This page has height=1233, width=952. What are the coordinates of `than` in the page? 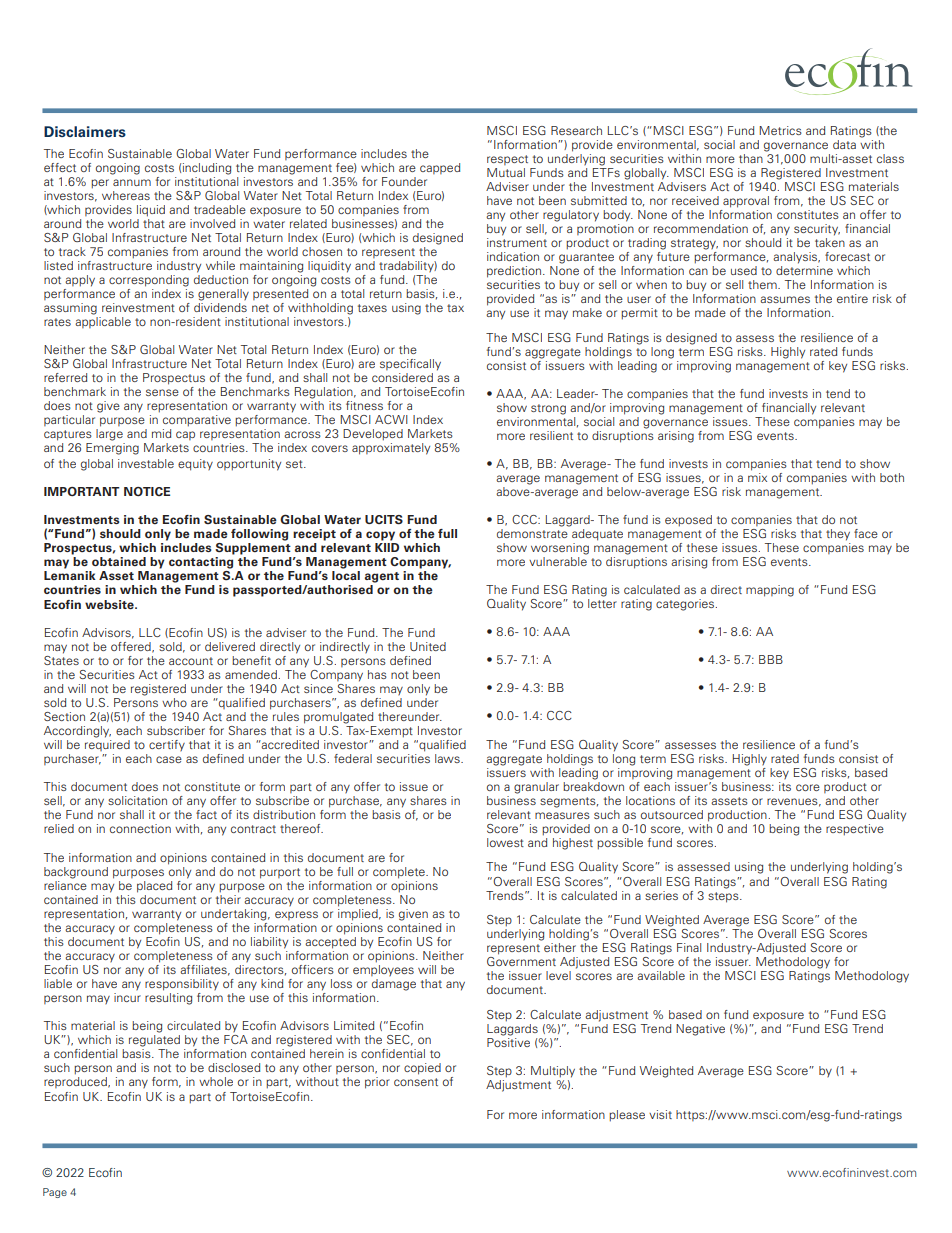 It's located at (751, 158).
